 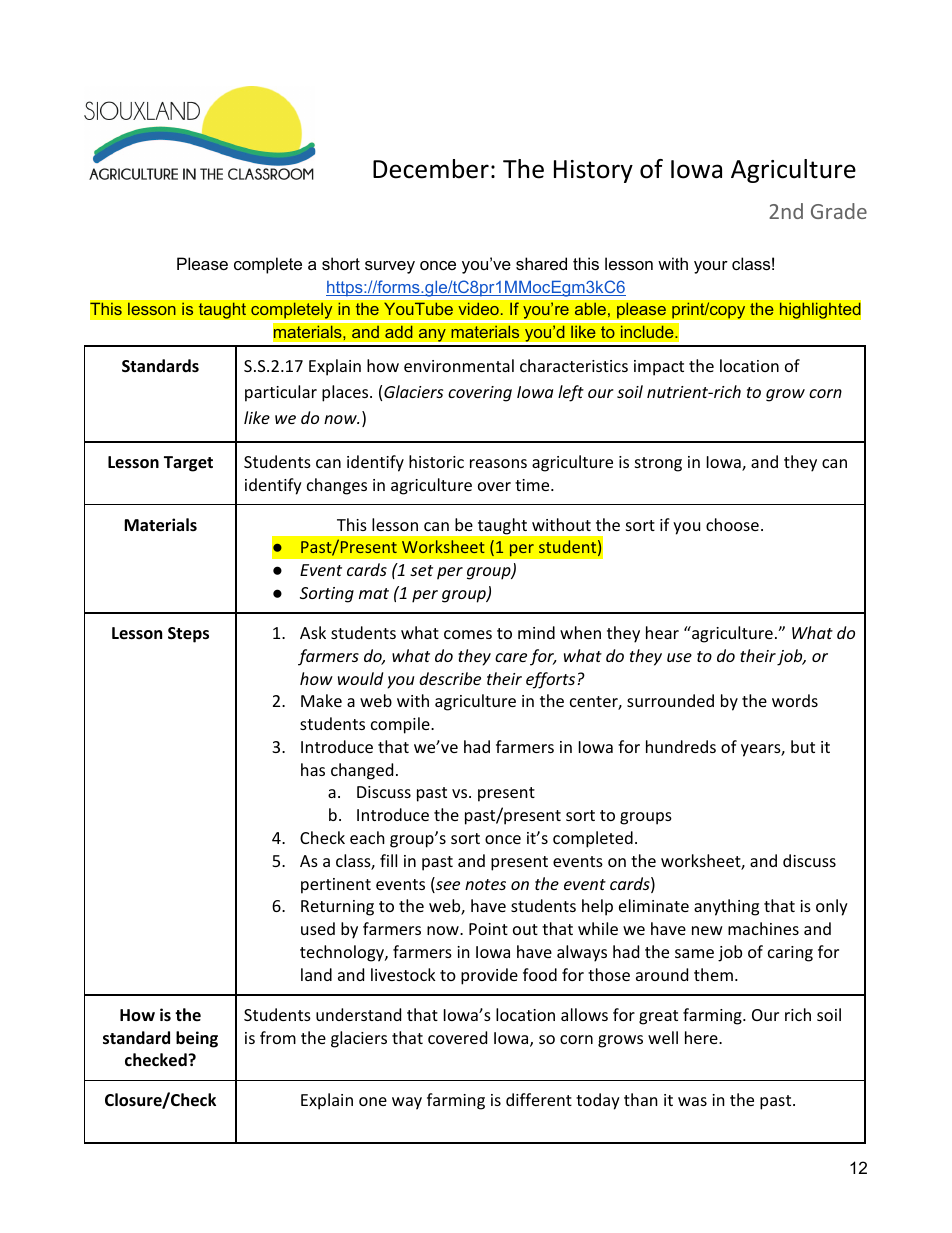 I want to click on Grade, so click(x=839, y=211).
